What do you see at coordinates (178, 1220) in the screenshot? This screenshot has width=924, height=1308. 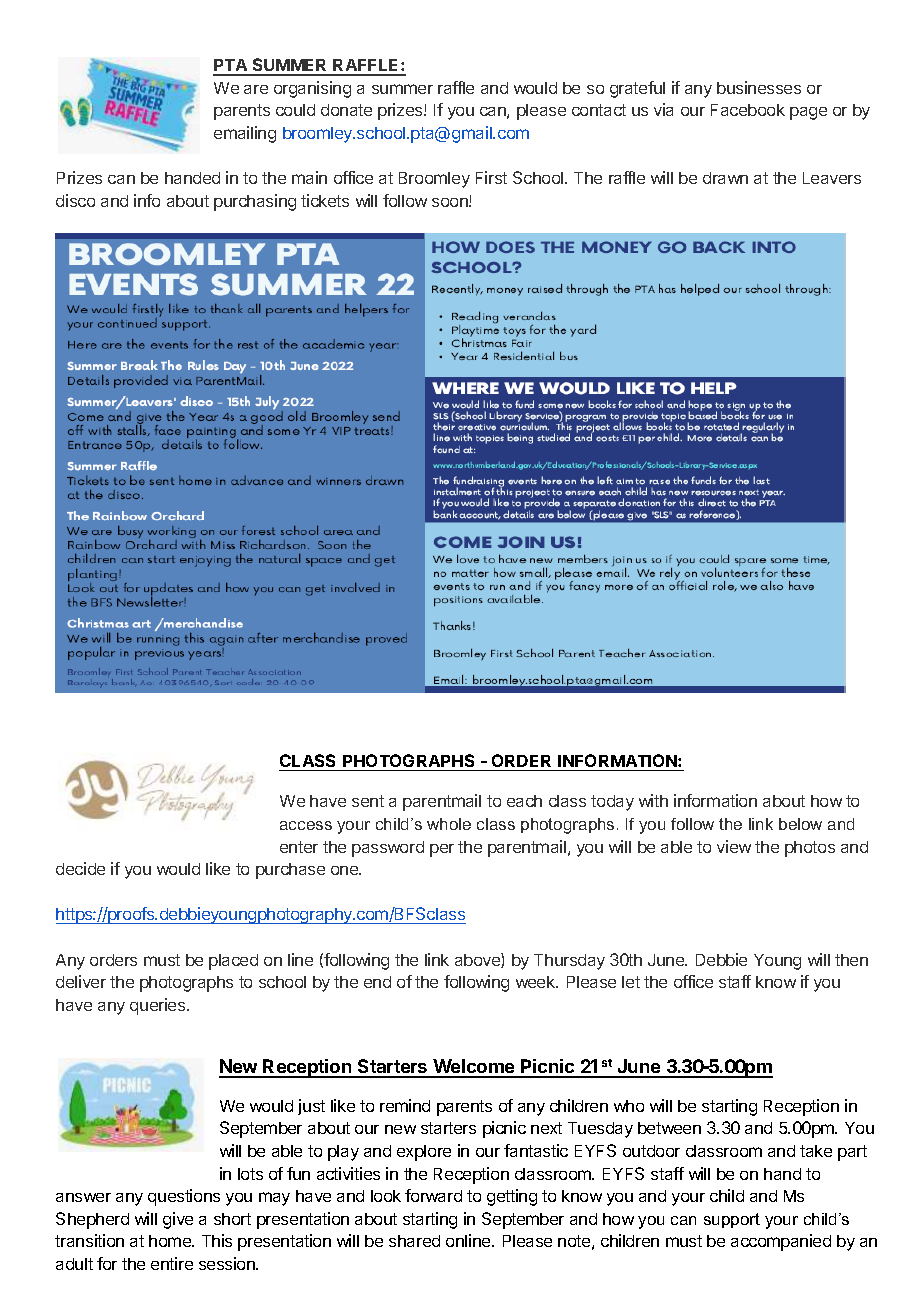 I see `give` at bounding box center [178, 1220].
